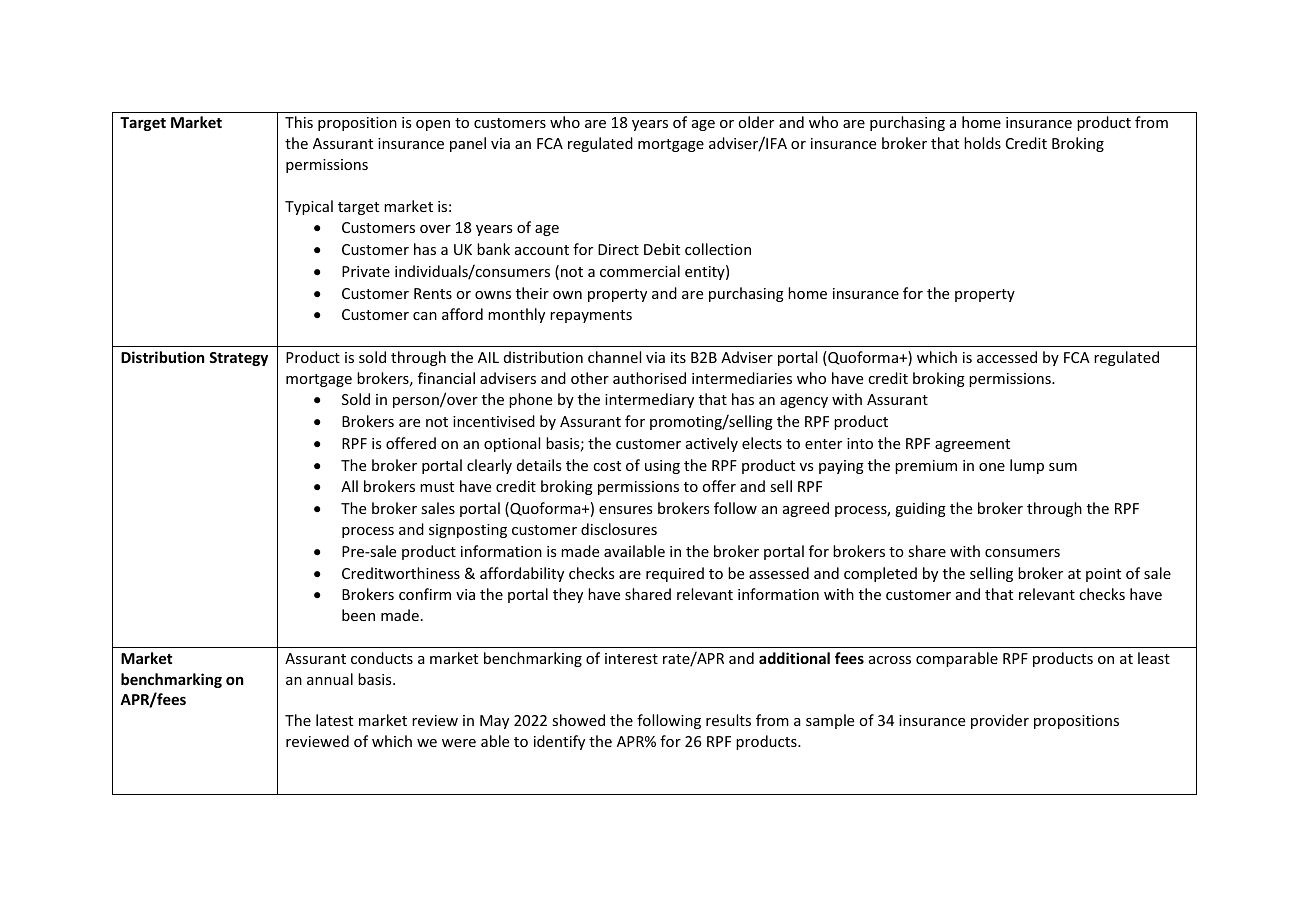  Describe the element at coordinates (806, 509) in the screenshot. I see `agreed` at that location.
